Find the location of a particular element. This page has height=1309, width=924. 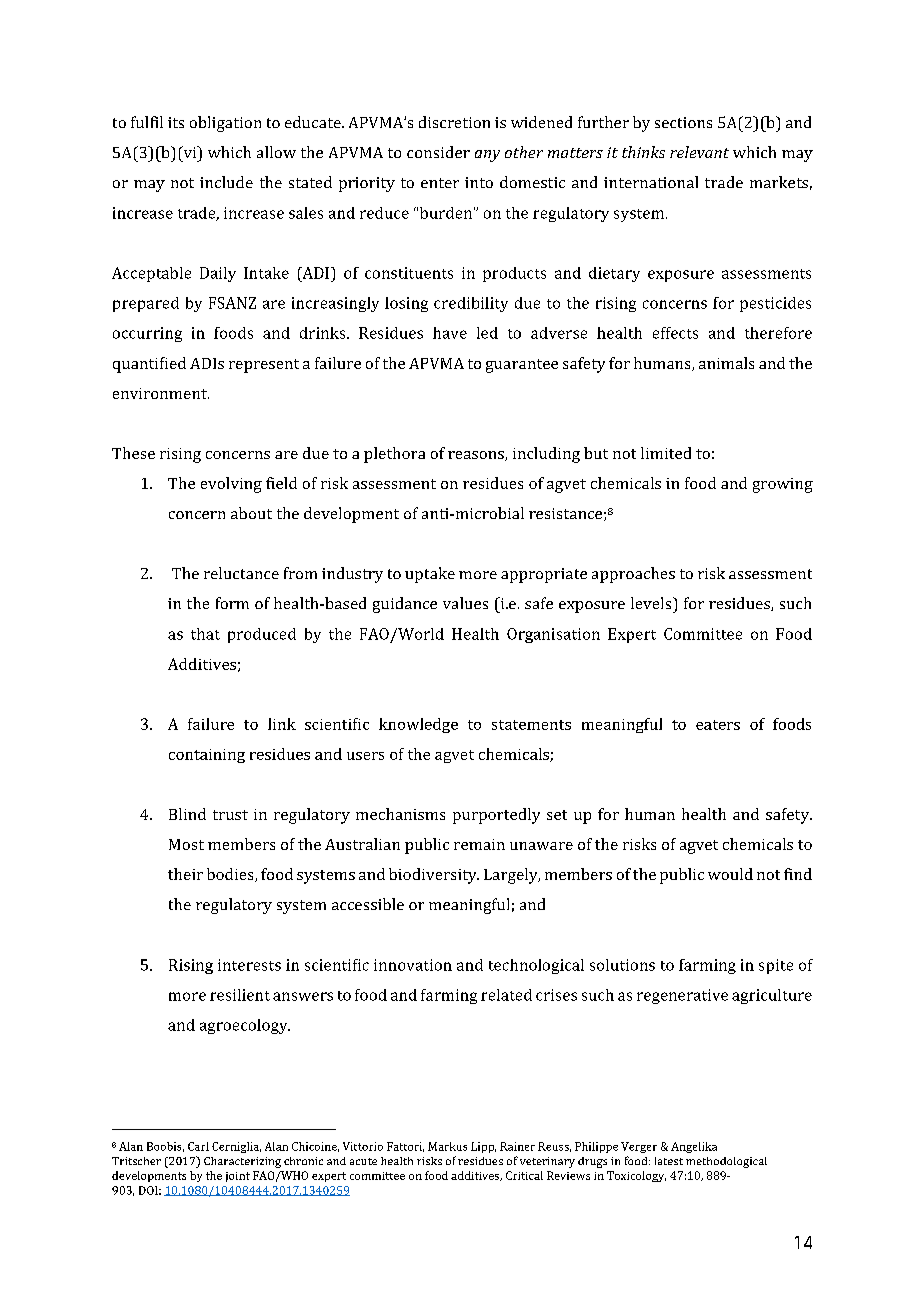

Markus is located at coordinates (447, 1146).
